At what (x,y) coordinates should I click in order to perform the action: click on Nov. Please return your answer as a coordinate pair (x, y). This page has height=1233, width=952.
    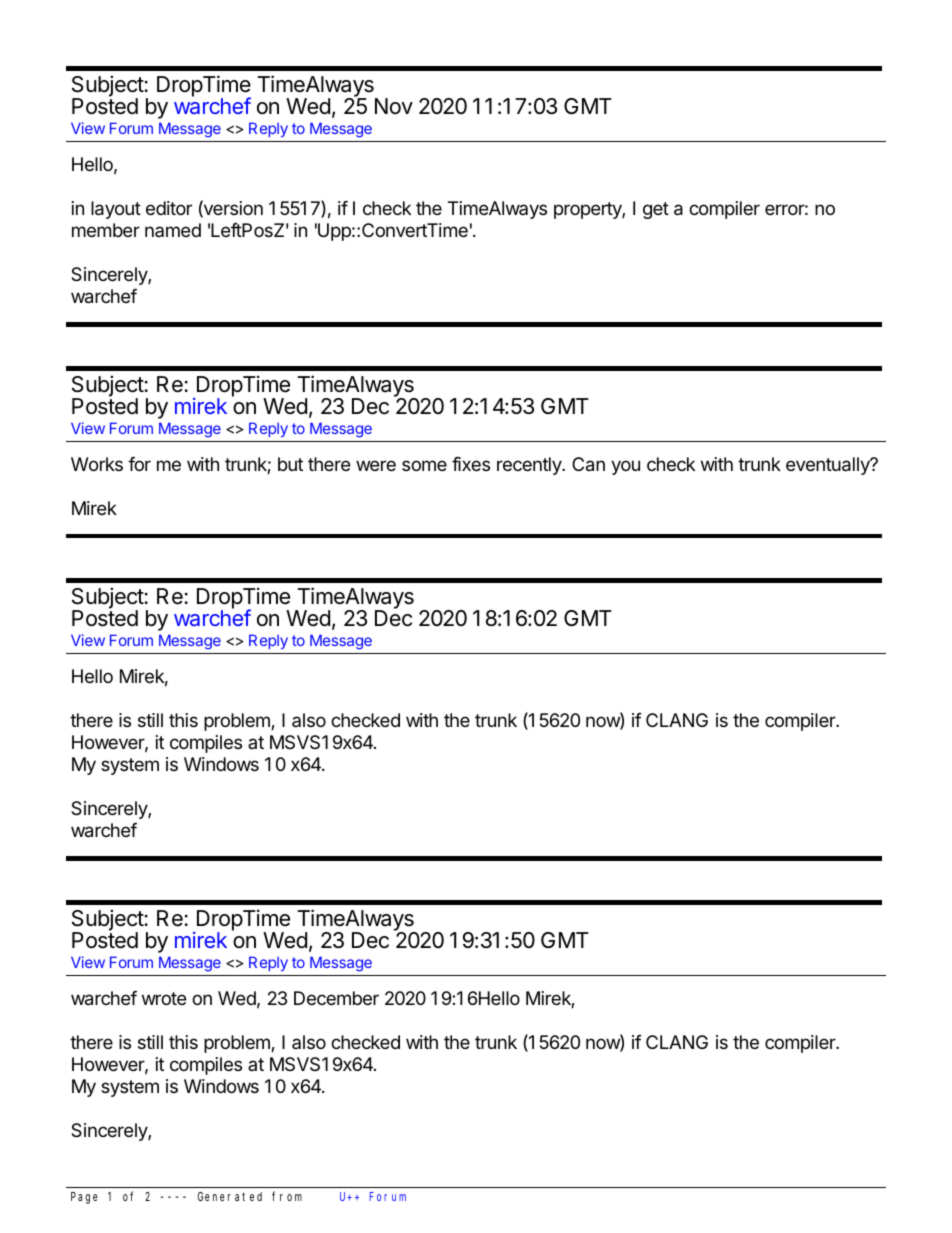
    Looking at the image, I should click on (394, 106).
